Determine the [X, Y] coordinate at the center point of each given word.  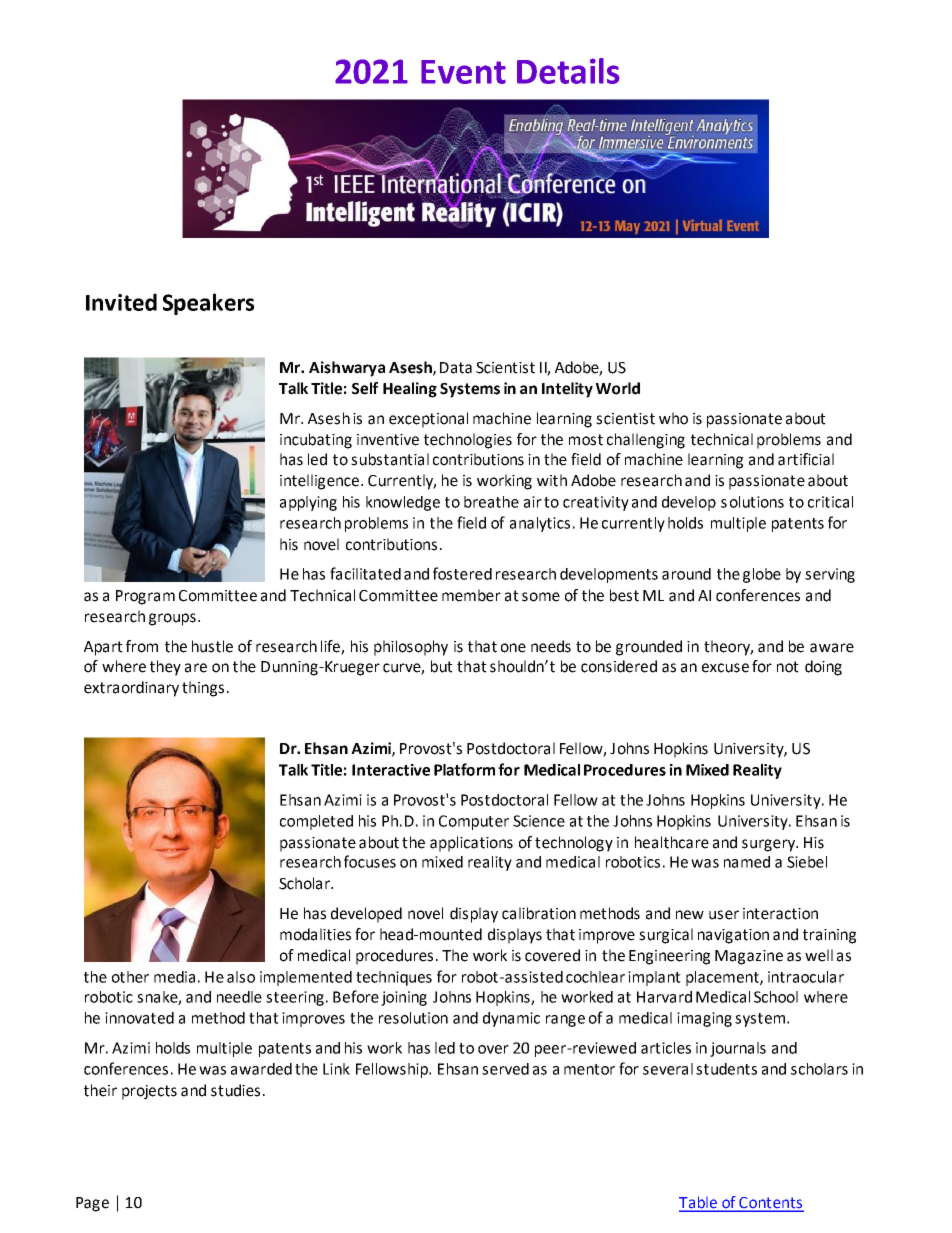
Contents [770, 1204]
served [505, 1069]
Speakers [208, 304]
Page [92, 1204]
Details [568, 71]
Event [463, 72]
